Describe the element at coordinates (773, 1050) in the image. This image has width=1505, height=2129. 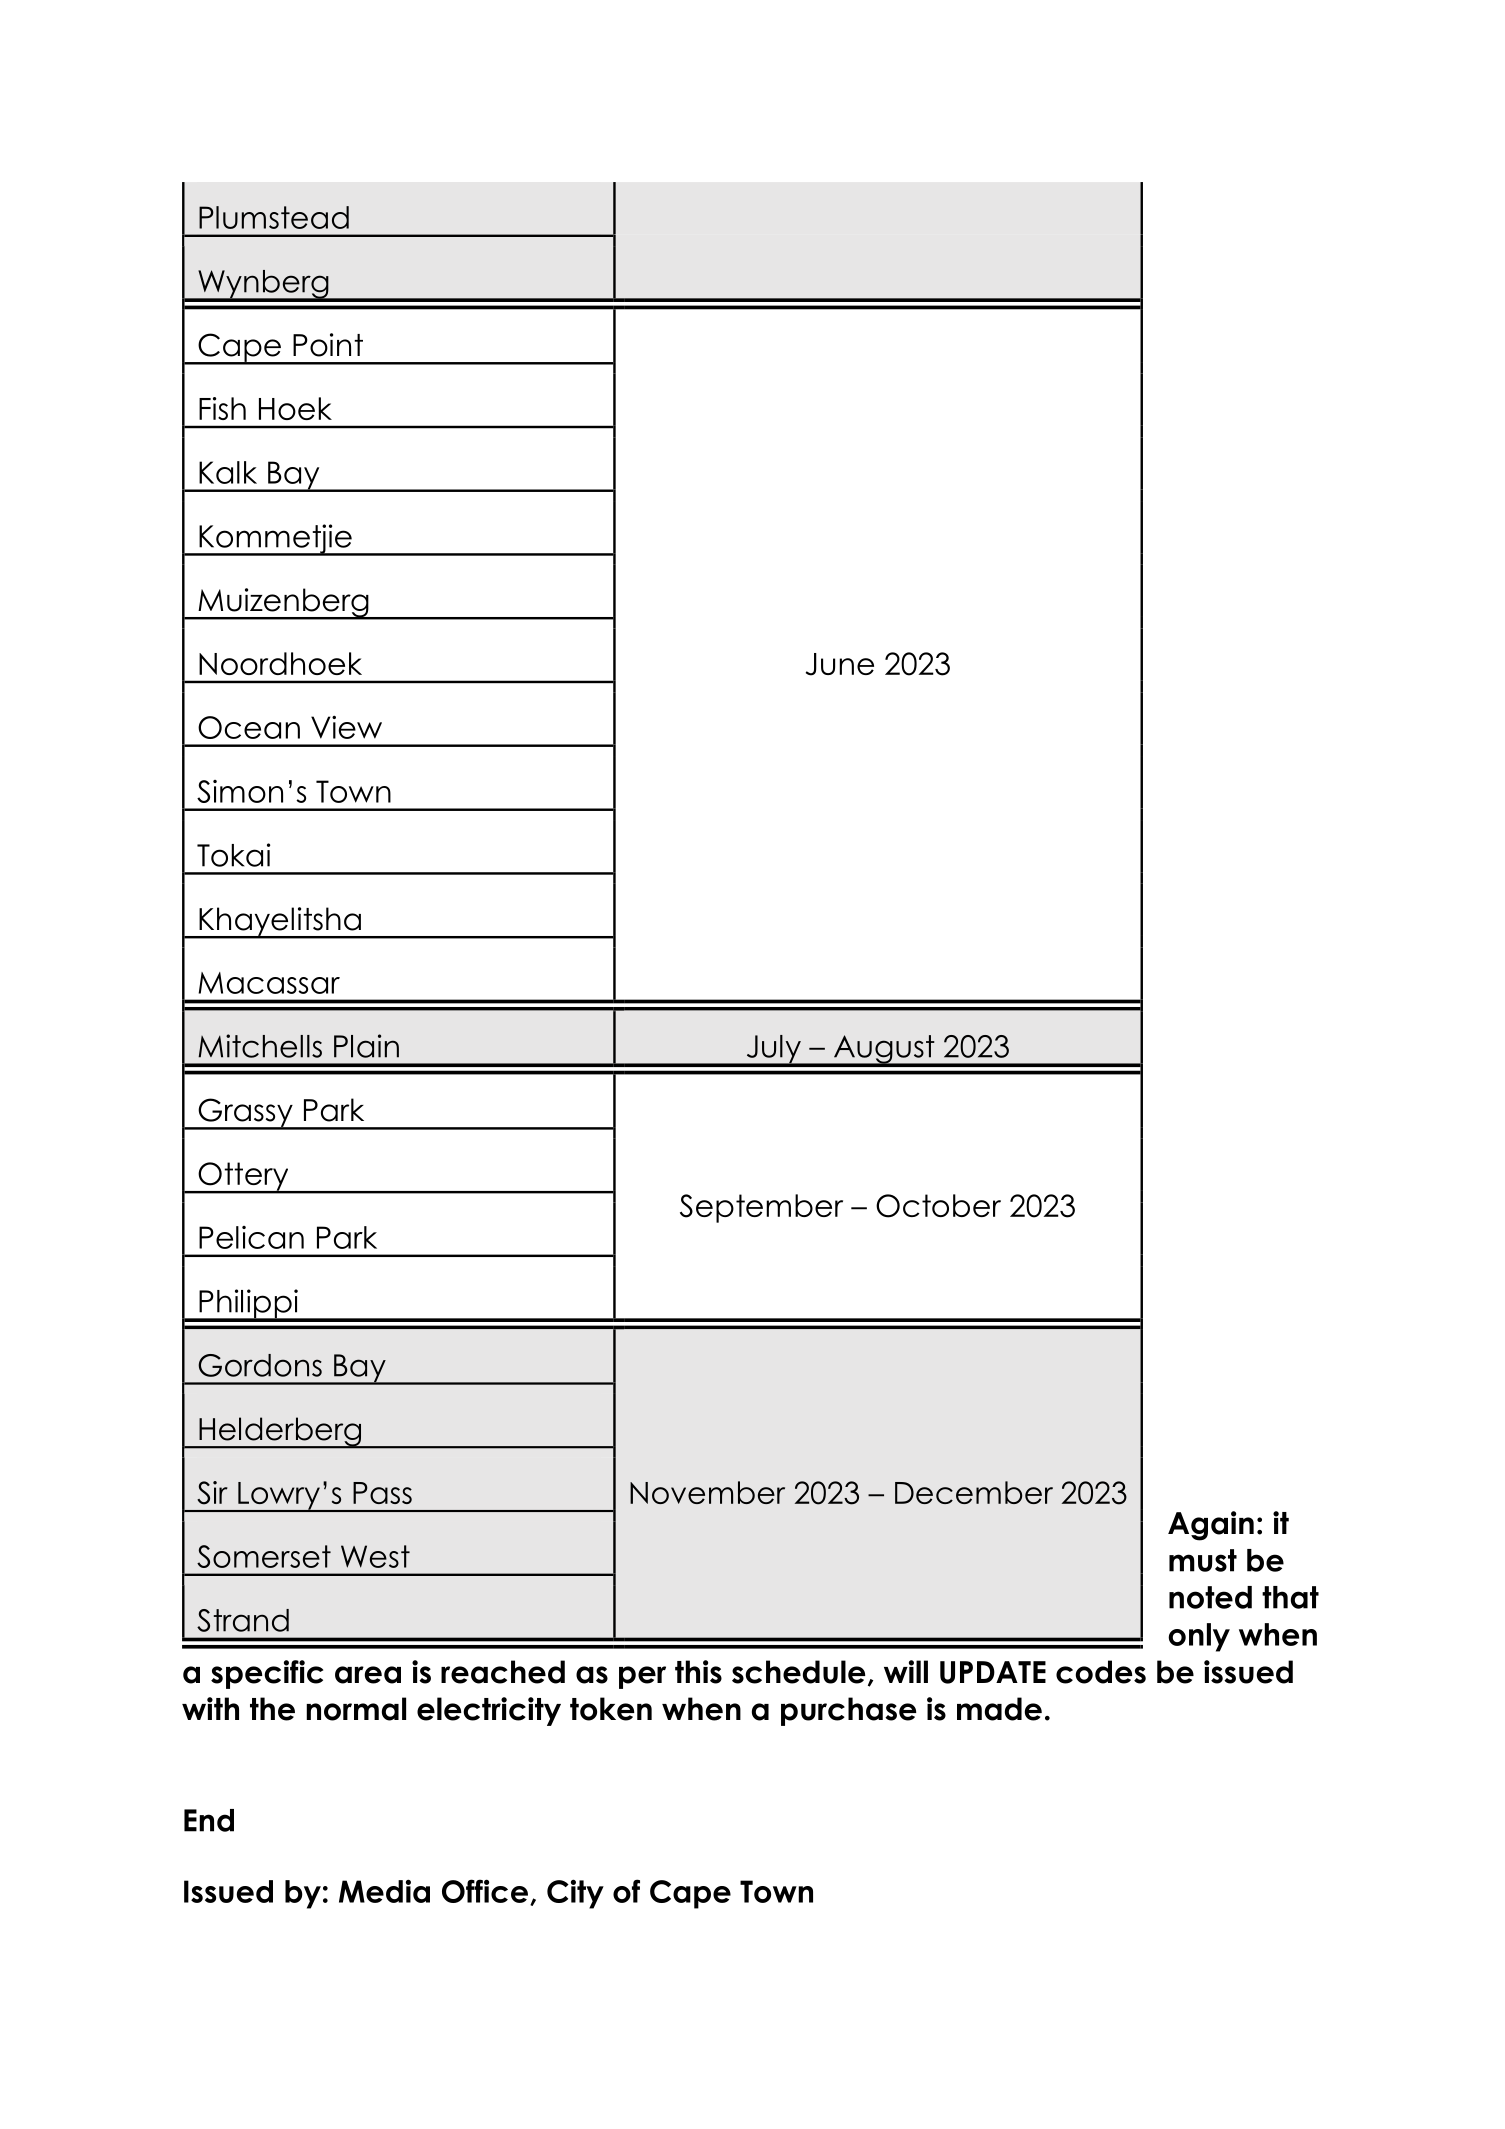
I see `July` at that location.
